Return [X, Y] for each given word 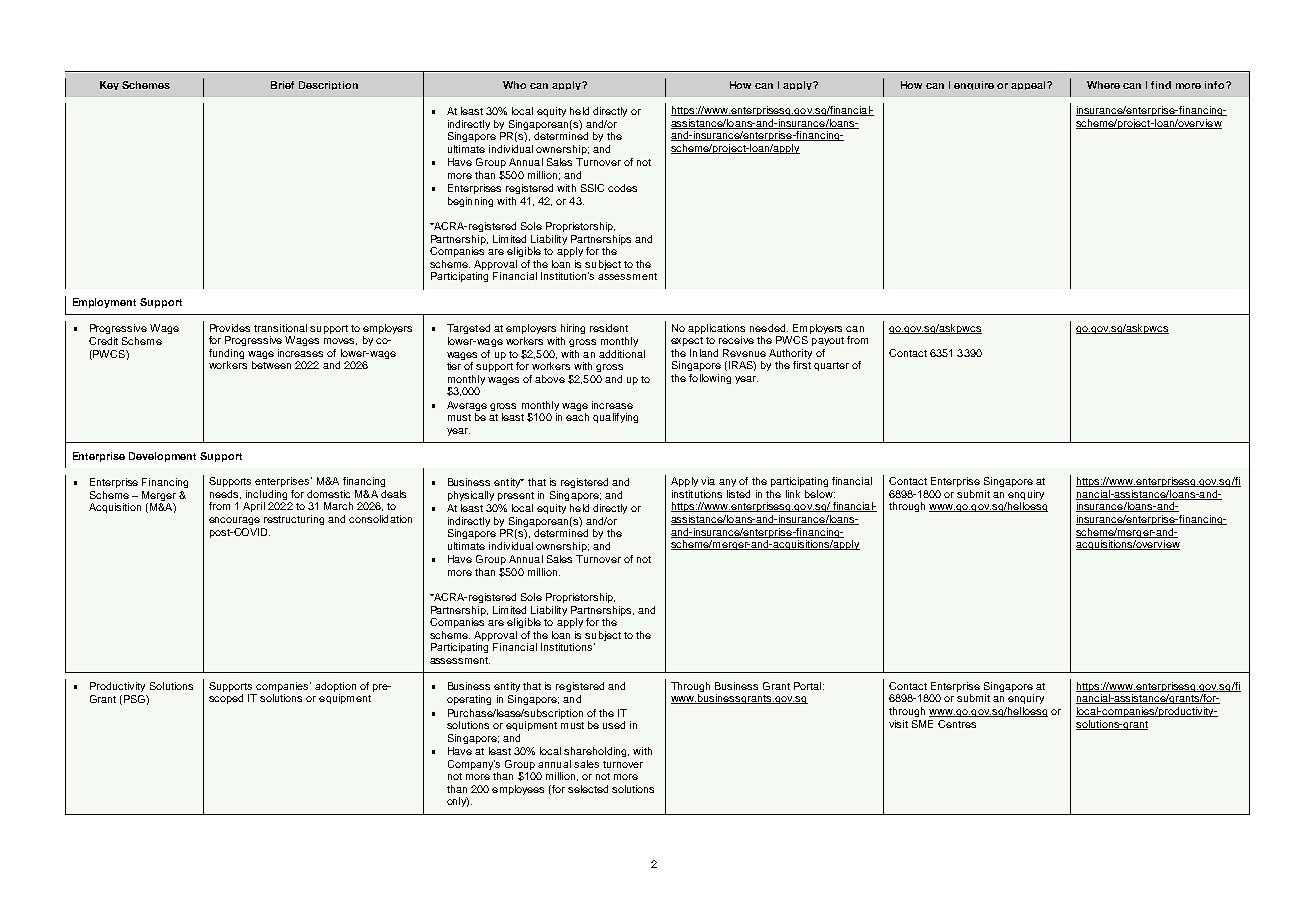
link [793, 494]
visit [898, 724]
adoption [335, 687]
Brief [282, 85]
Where [1103, 85]
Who [514, 85]
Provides [230, 328]
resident [609, 328]
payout [828, 341]
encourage [234, 521]
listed [738, 494]
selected [588, 789]
